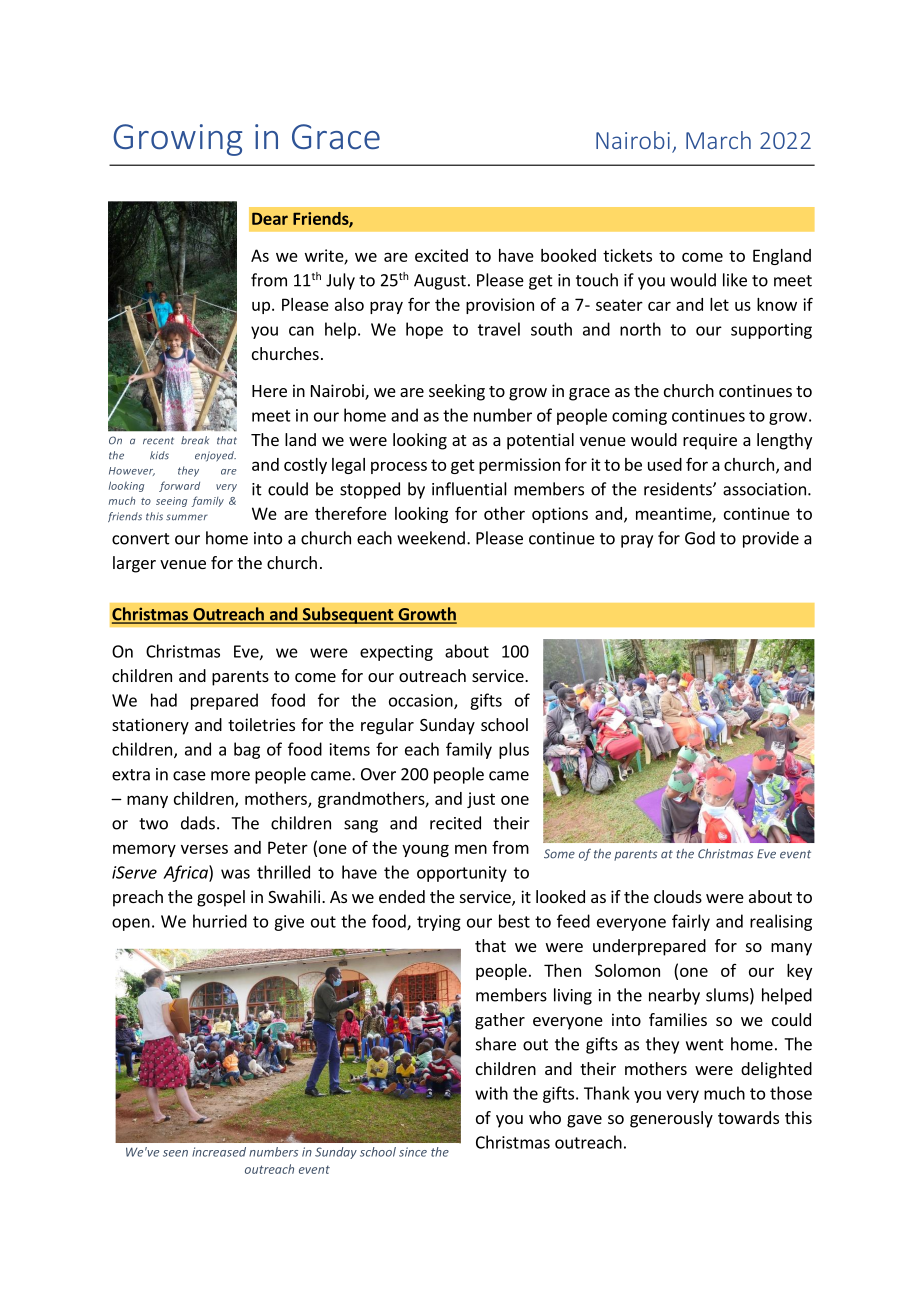 Image resolution: width=924 pixels, height=1308 pixels. Describe the element at coordinates (481, 800) in the page. I see `just` at that location.
